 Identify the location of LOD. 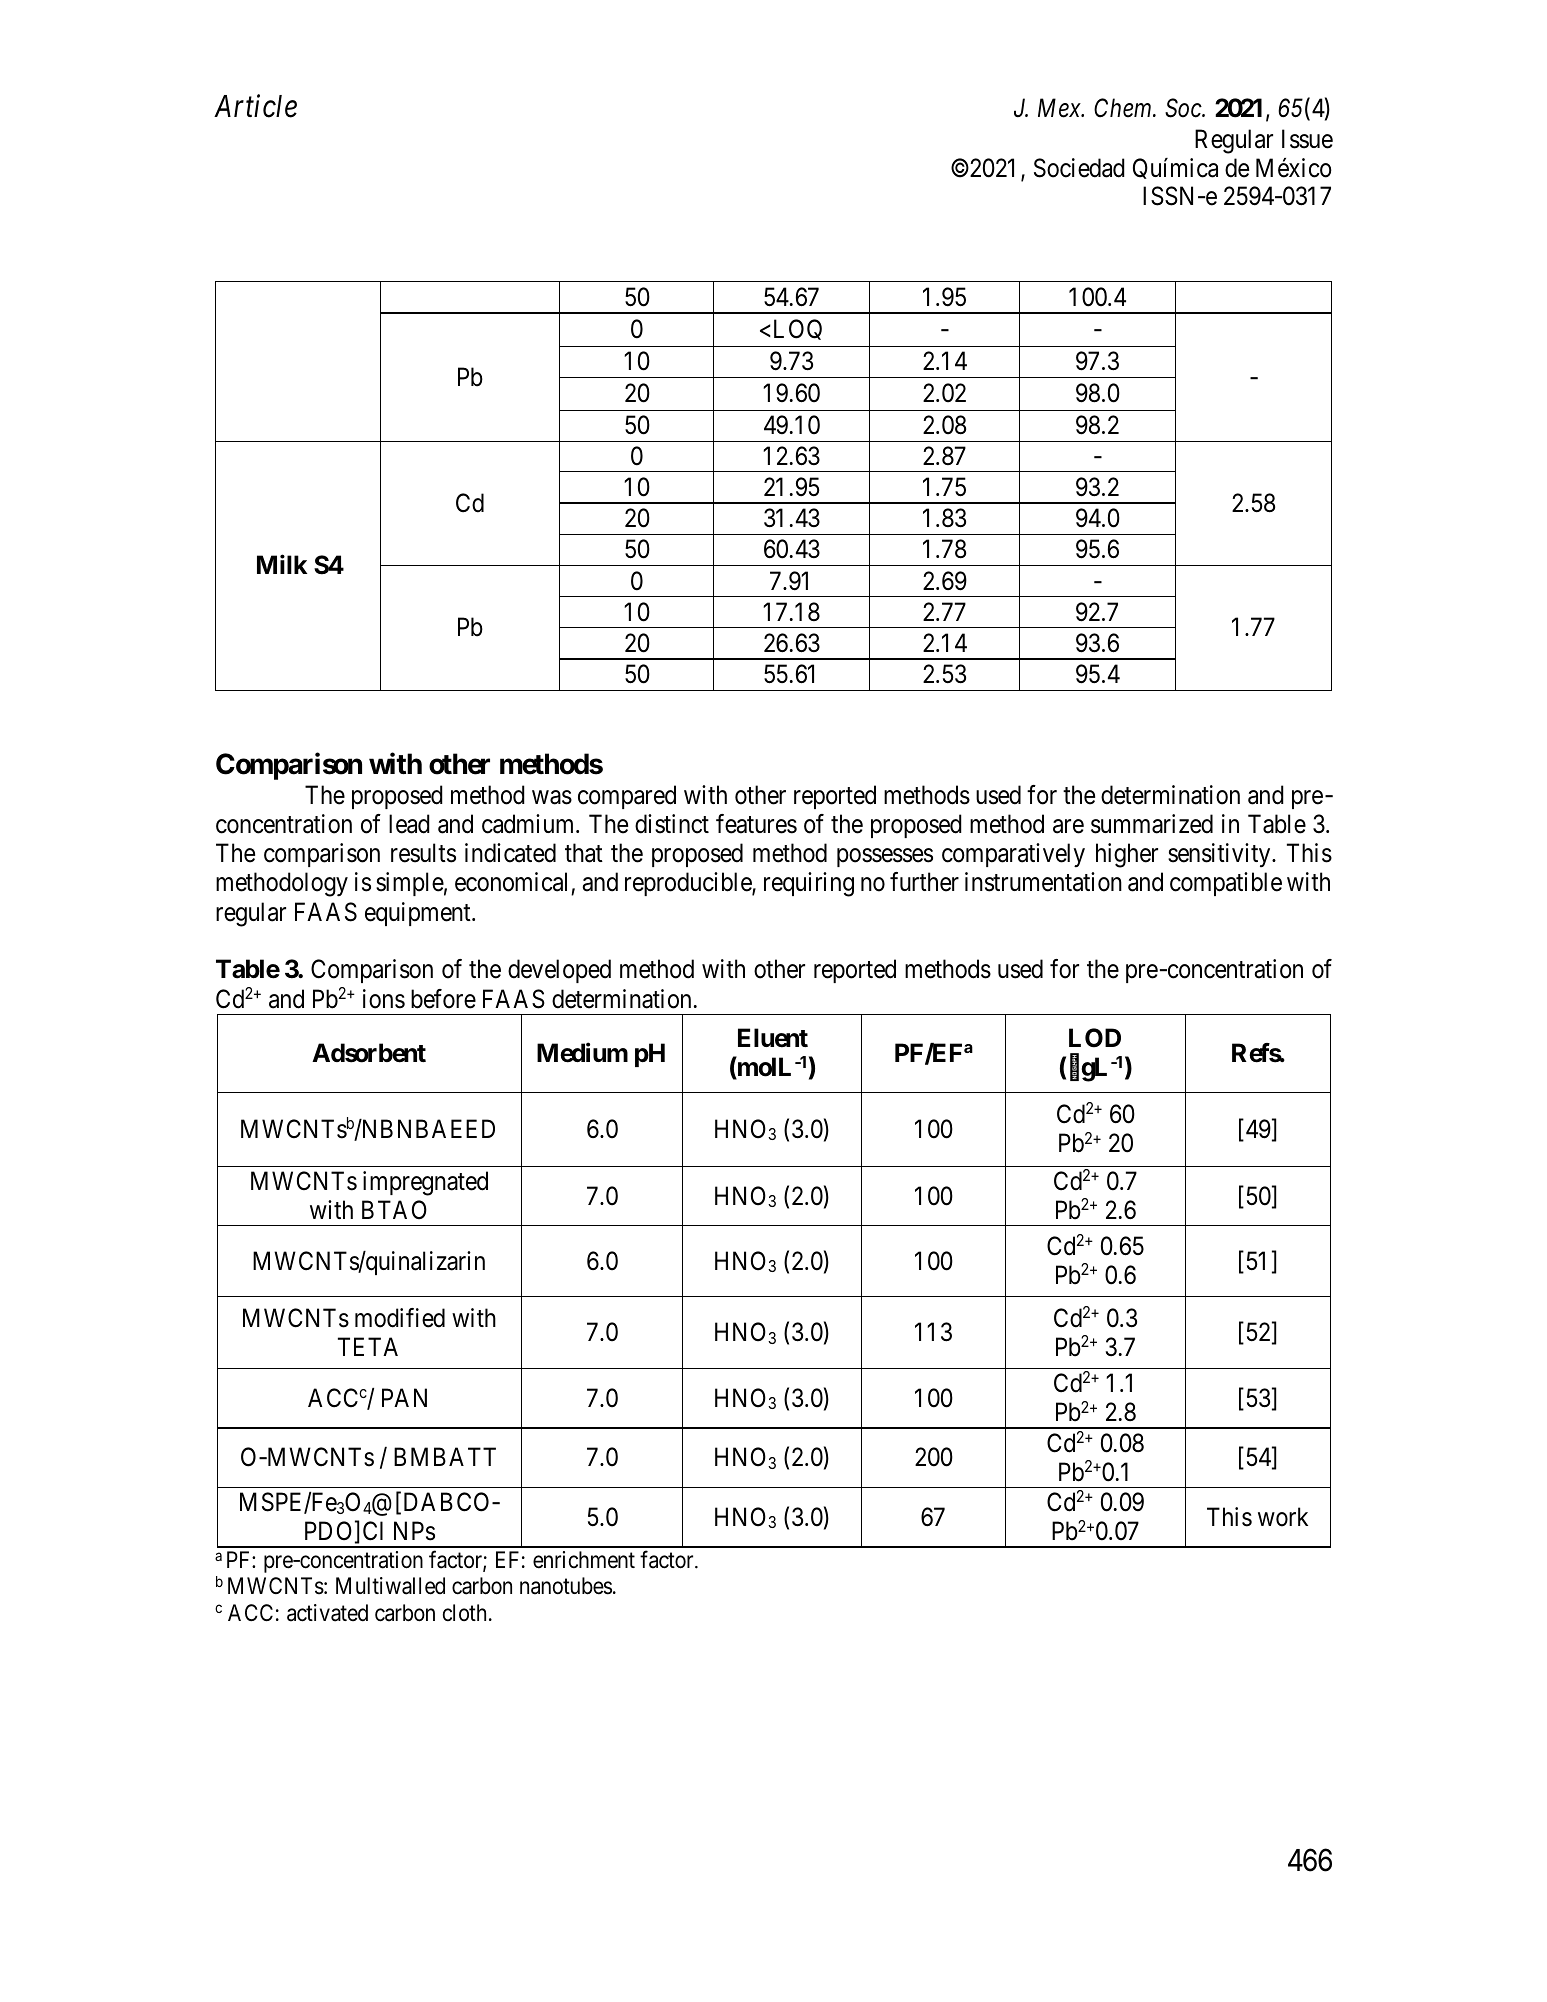
(1095, 1038).
